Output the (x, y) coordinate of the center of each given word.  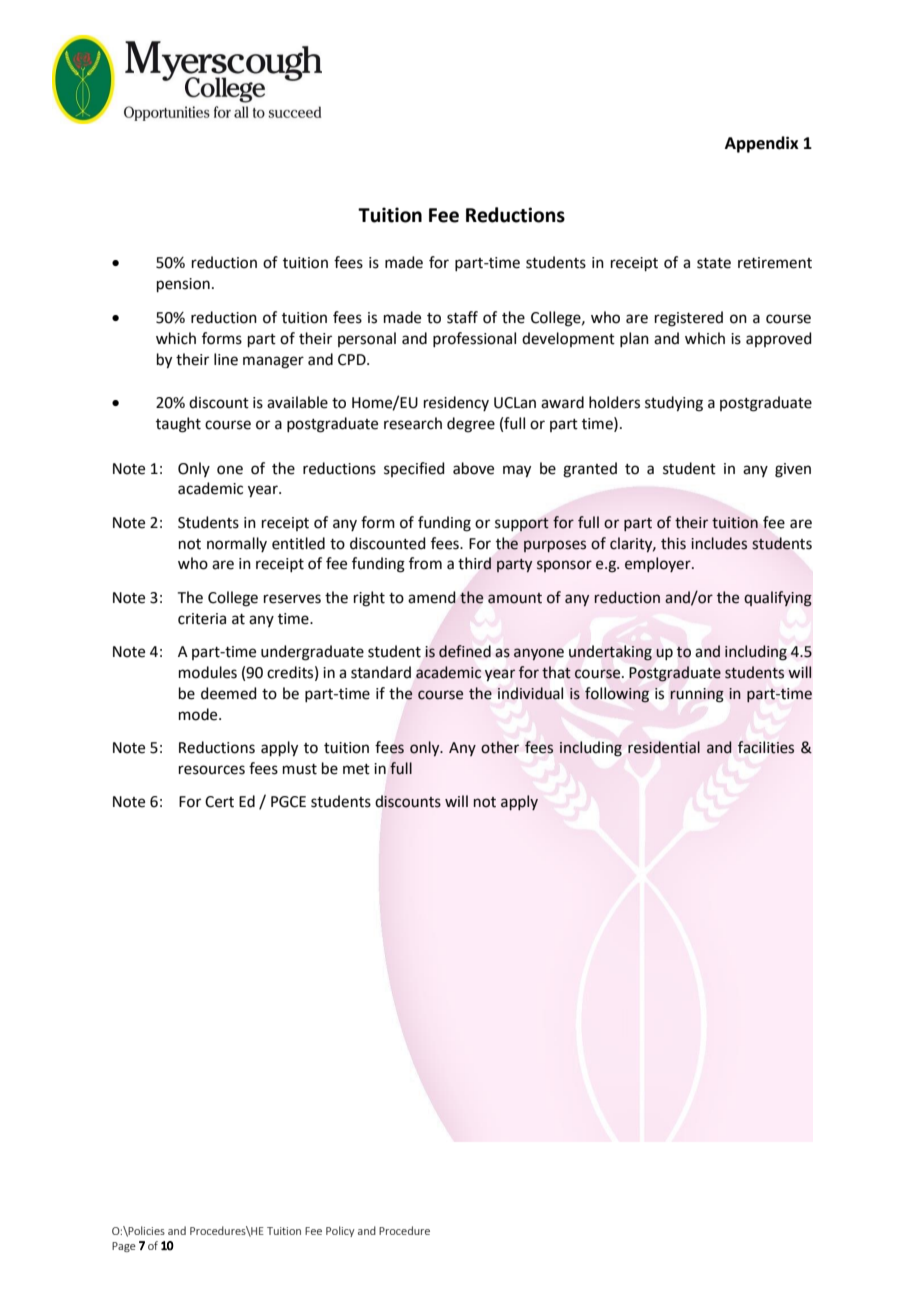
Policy (340, 1231)
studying (674, 404)
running (697, 695)
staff (462, 317)
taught (178, 425)
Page (124, 1247)
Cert (219, 802)
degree (471, 425)
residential (664, 747)
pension (183, 285)
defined (465, 651)
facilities (766, 747)
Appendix (762, 144)
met (356, 769)
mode (199, 714)
